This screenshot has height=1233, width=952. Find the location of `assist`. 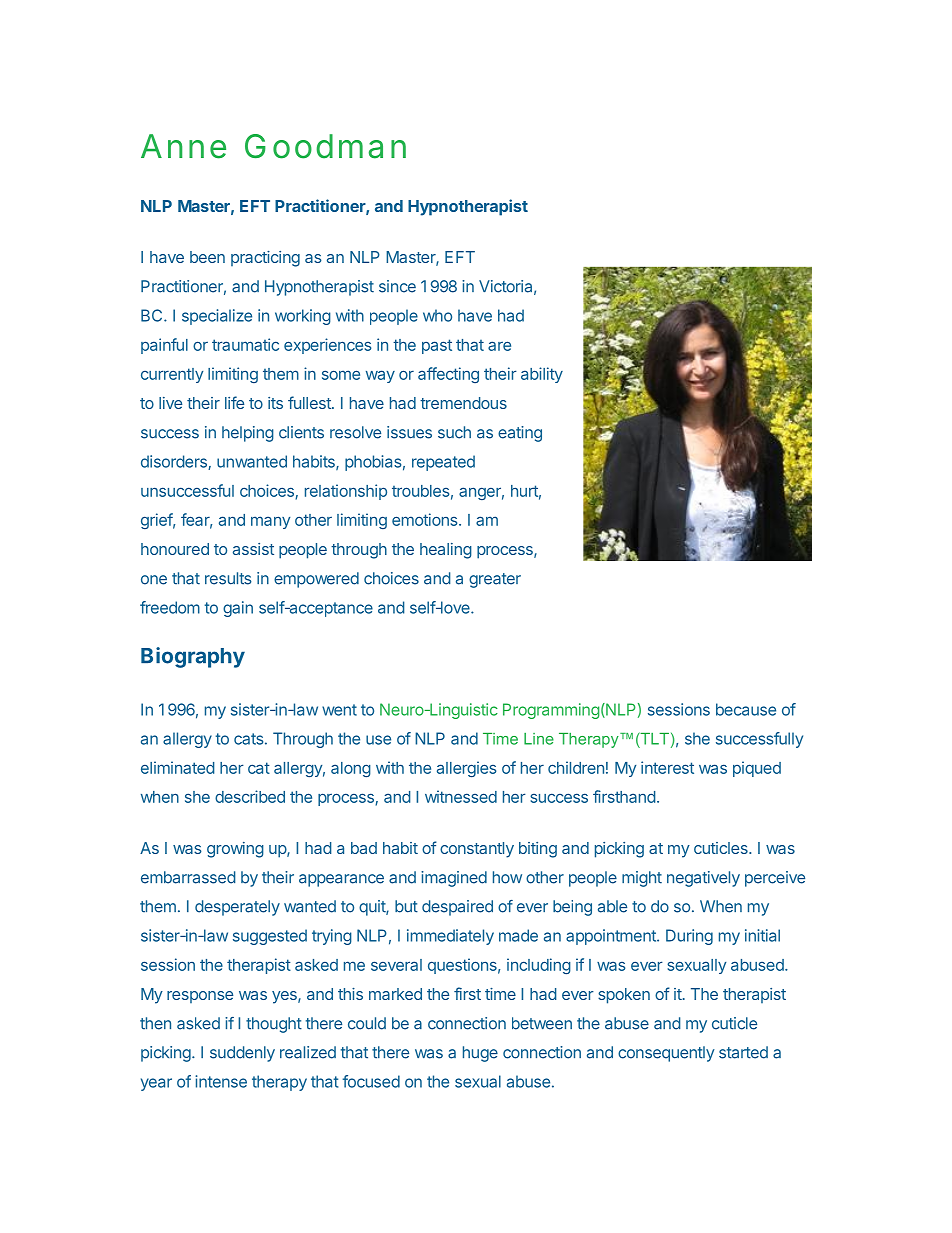

assist is located at coordinates (253, 549).
